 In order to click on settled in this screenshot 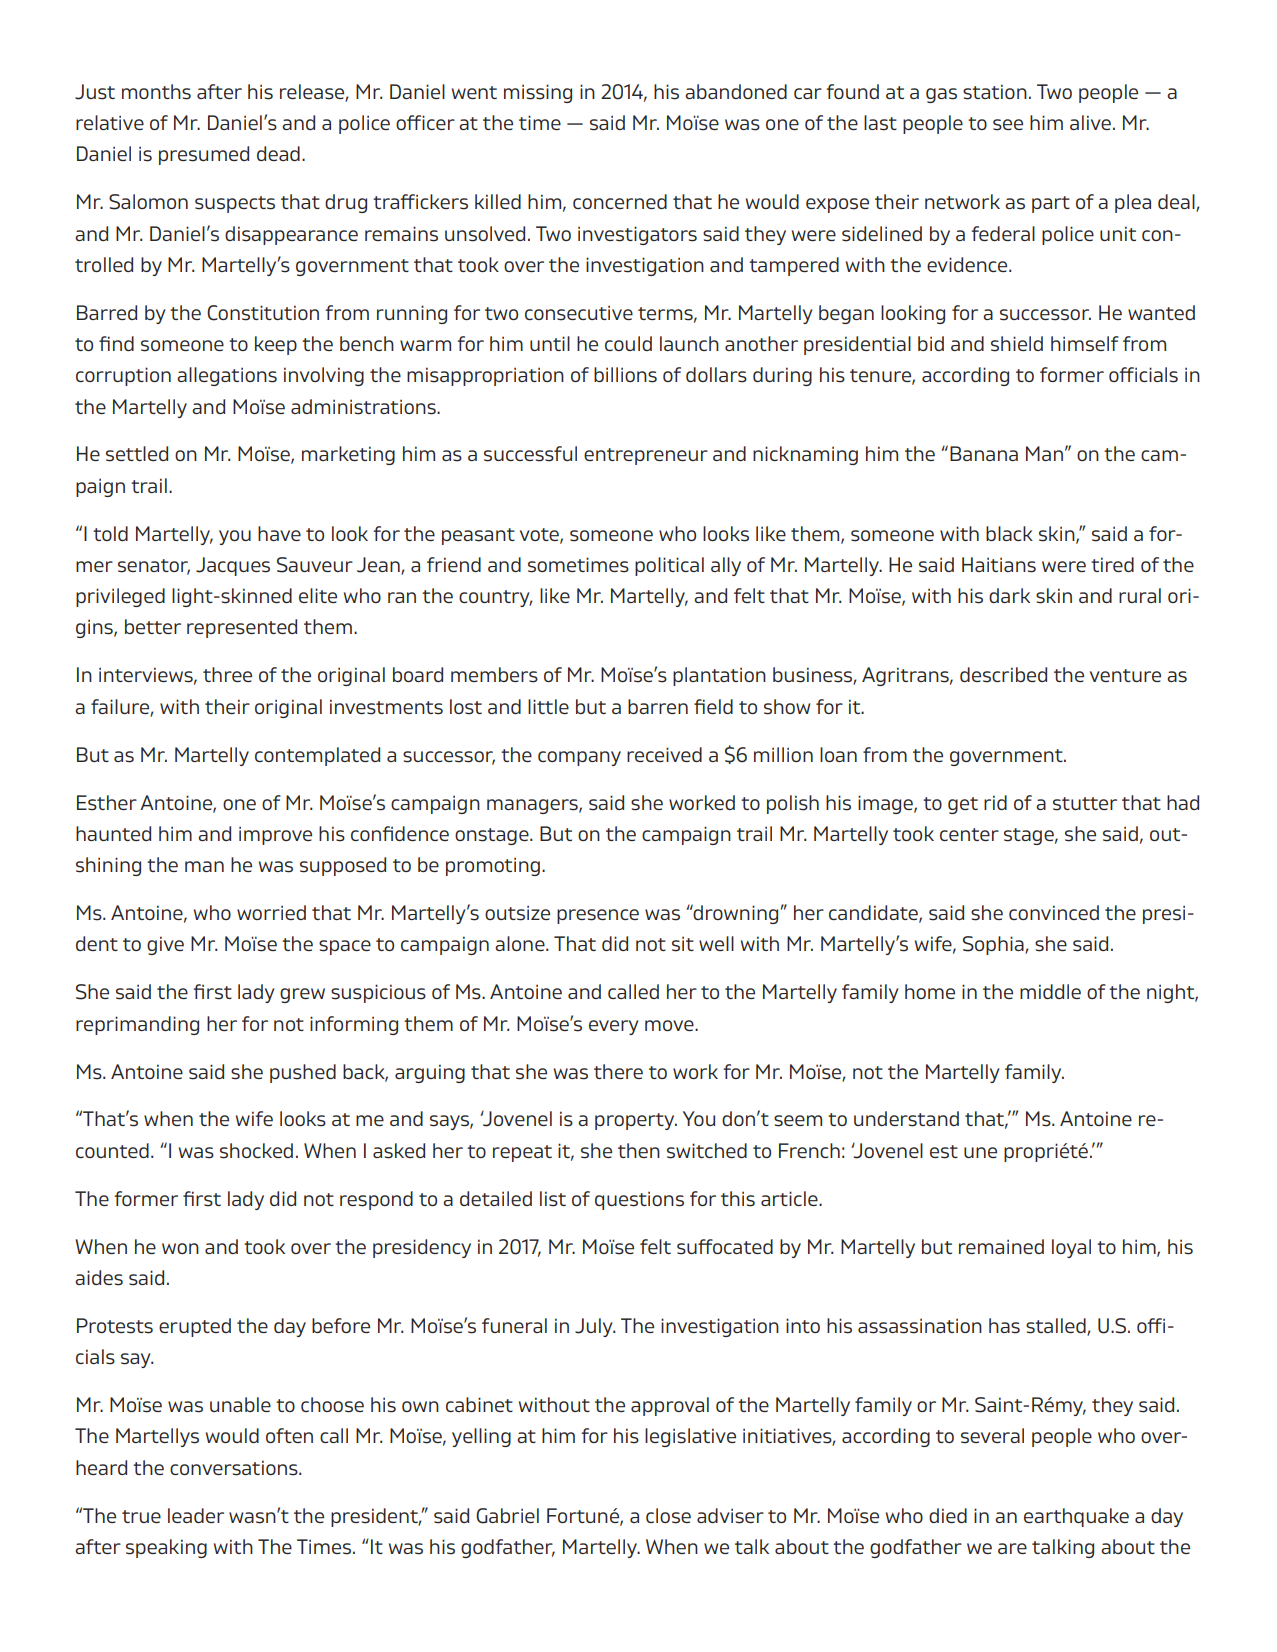, I will do `click(137, 454)`.
